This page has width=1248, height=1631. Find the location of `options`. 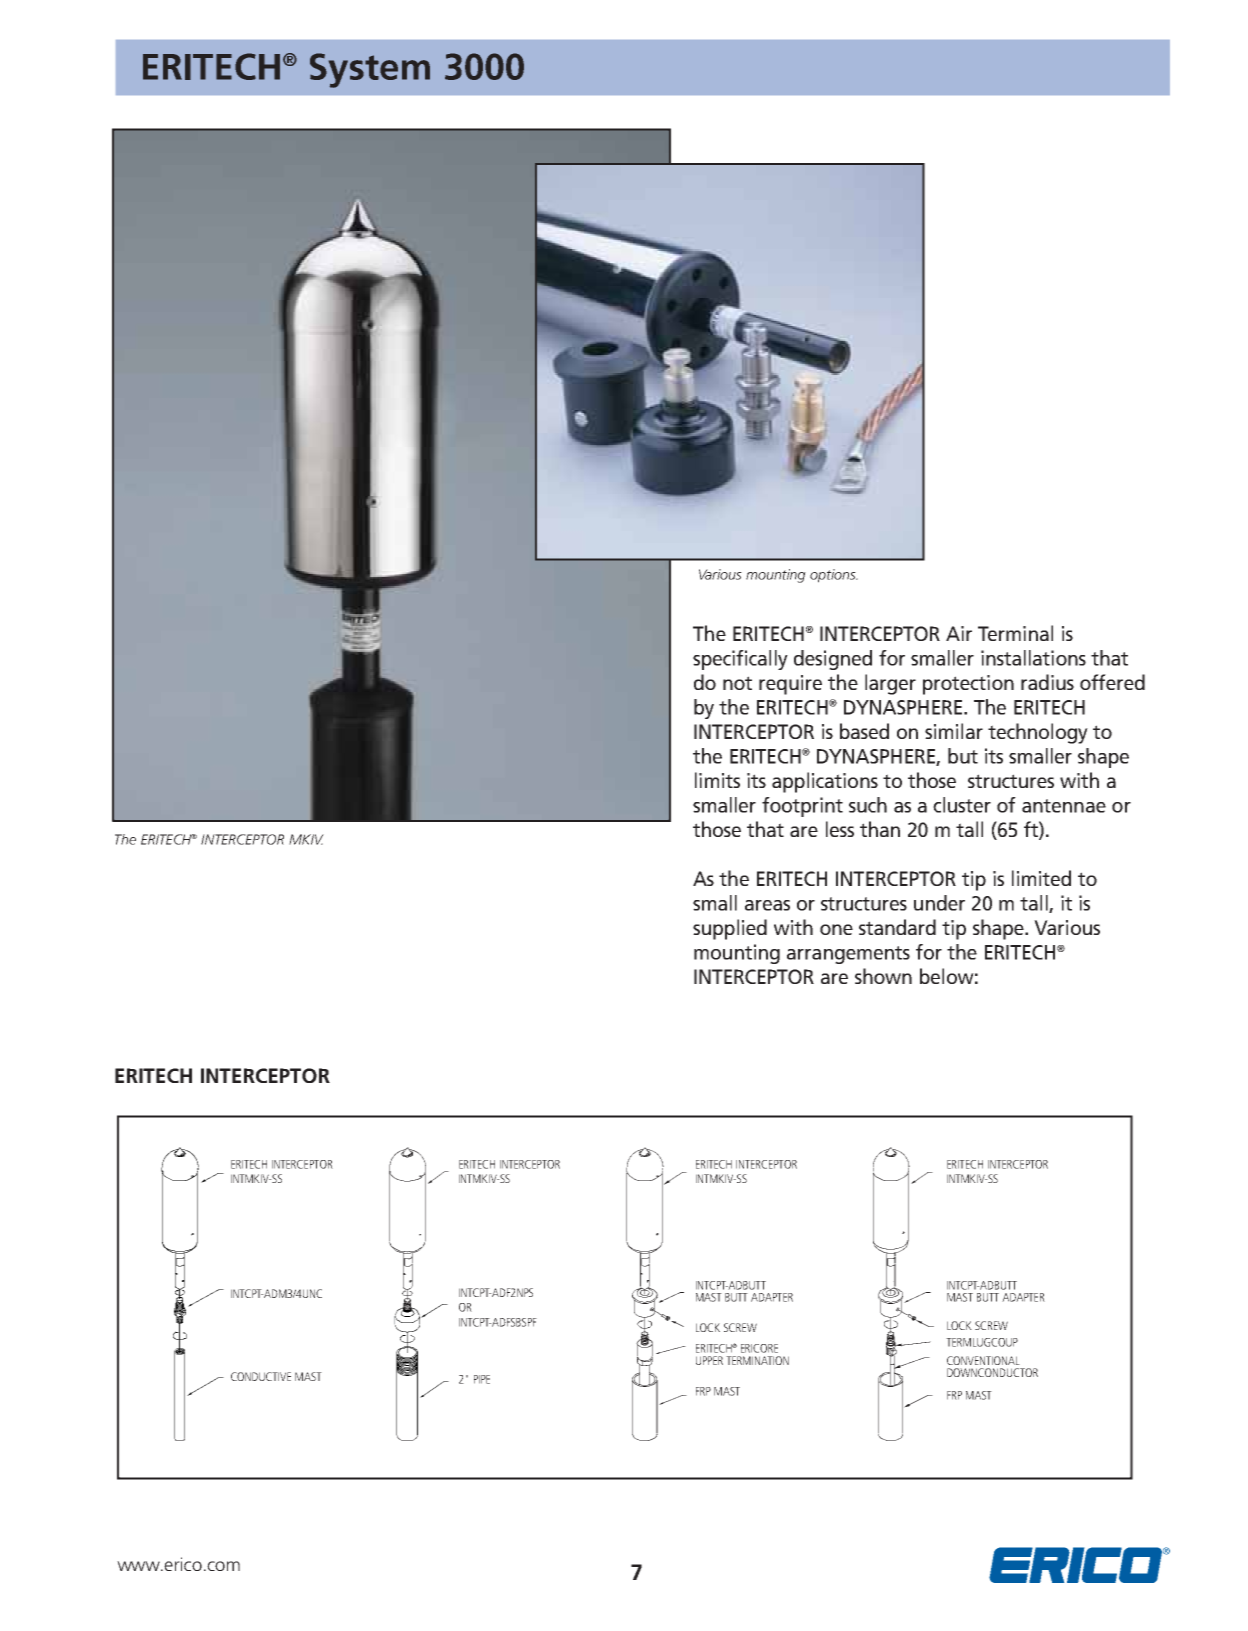

options is located at coordinates (834, 576).
